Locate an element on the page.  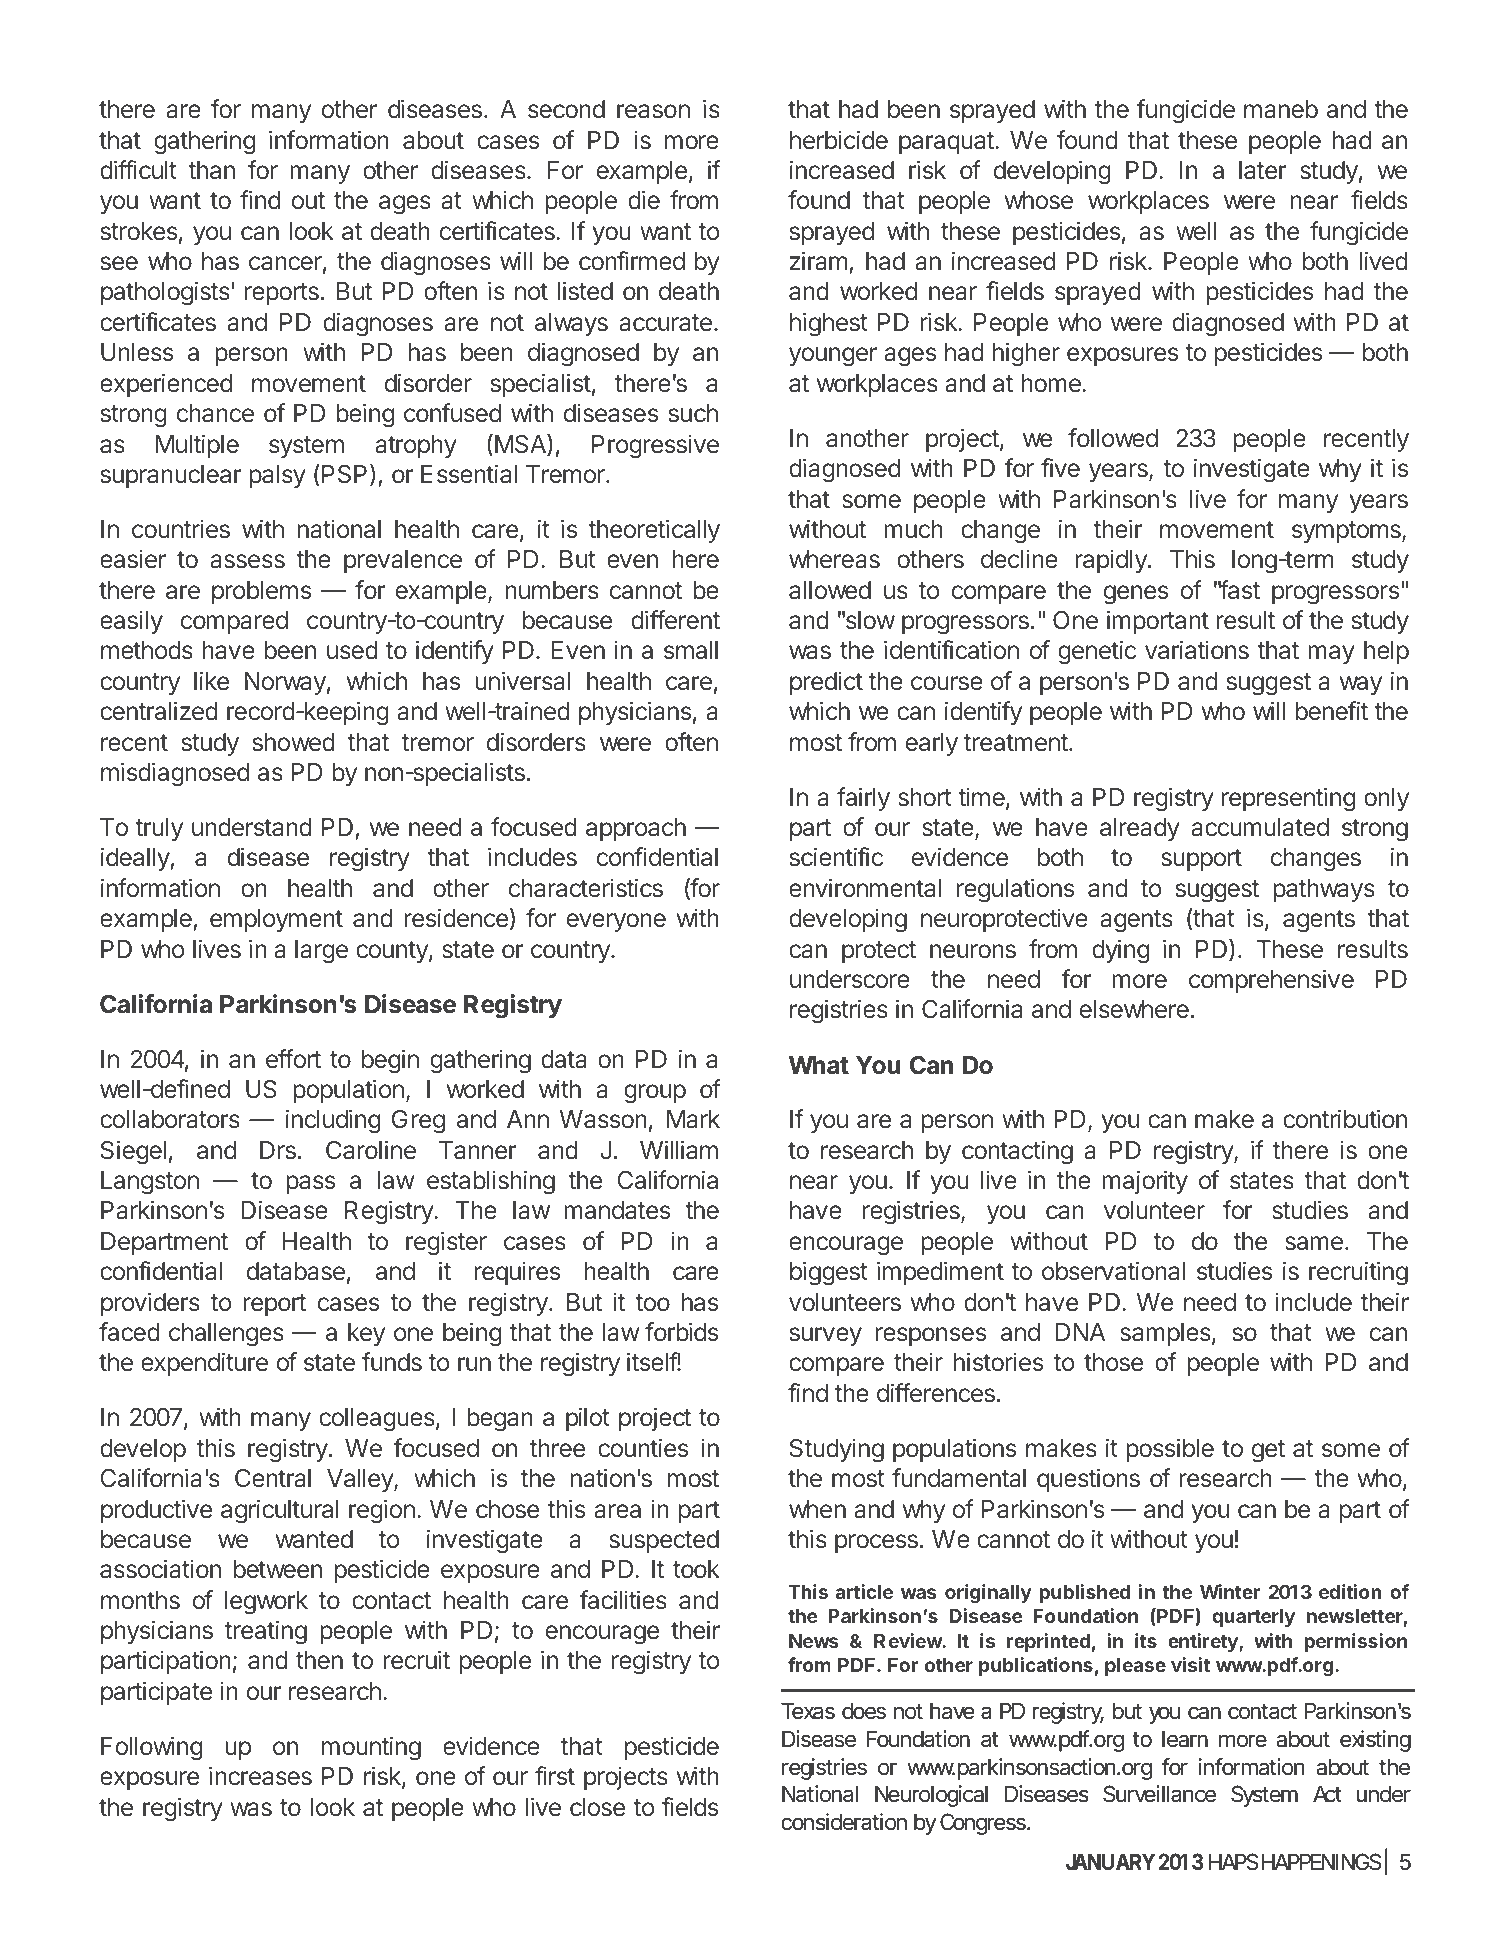
later is located at coordinates (1262, 170).
